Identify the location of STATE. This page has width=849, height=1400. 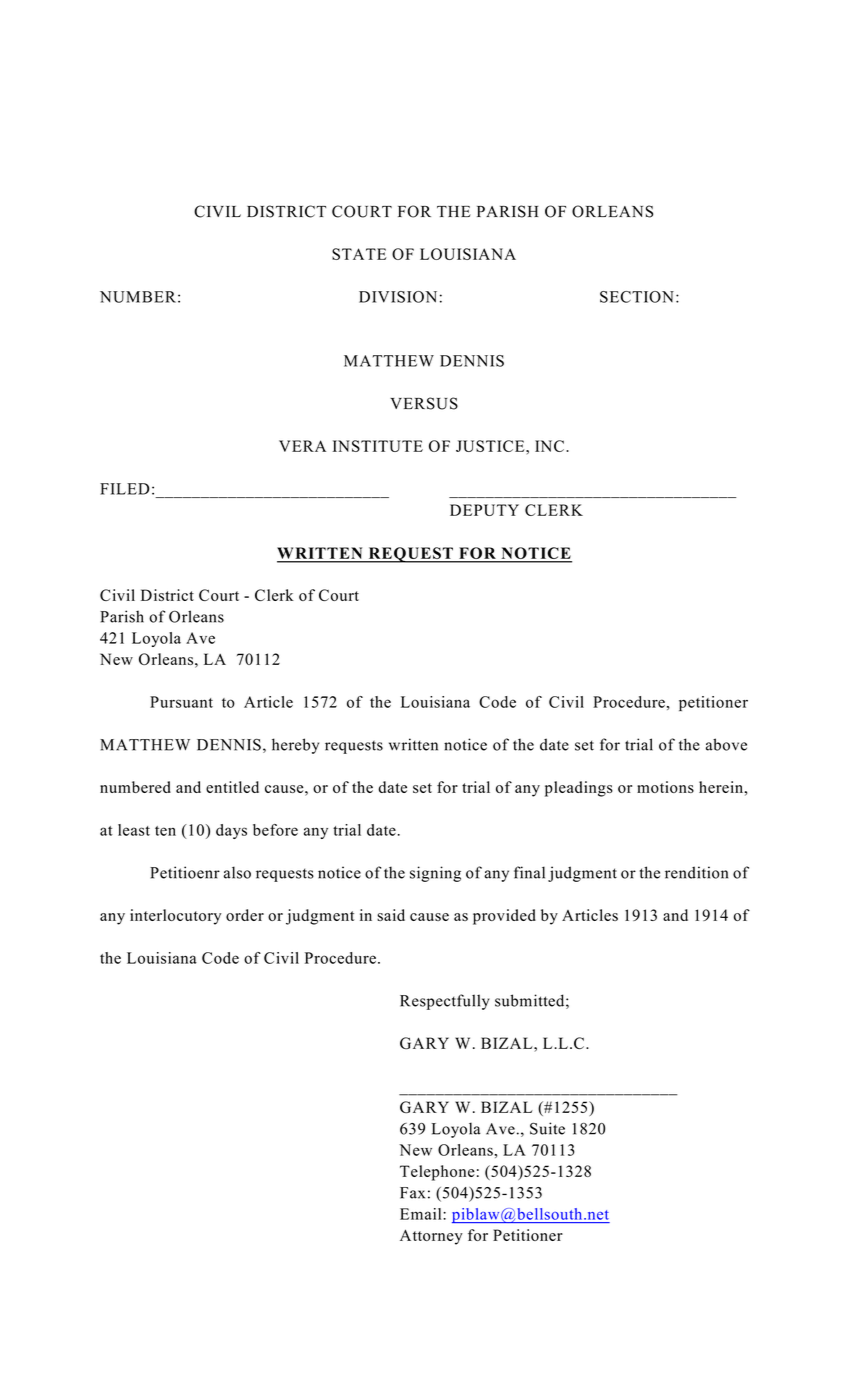
(359, 254).
